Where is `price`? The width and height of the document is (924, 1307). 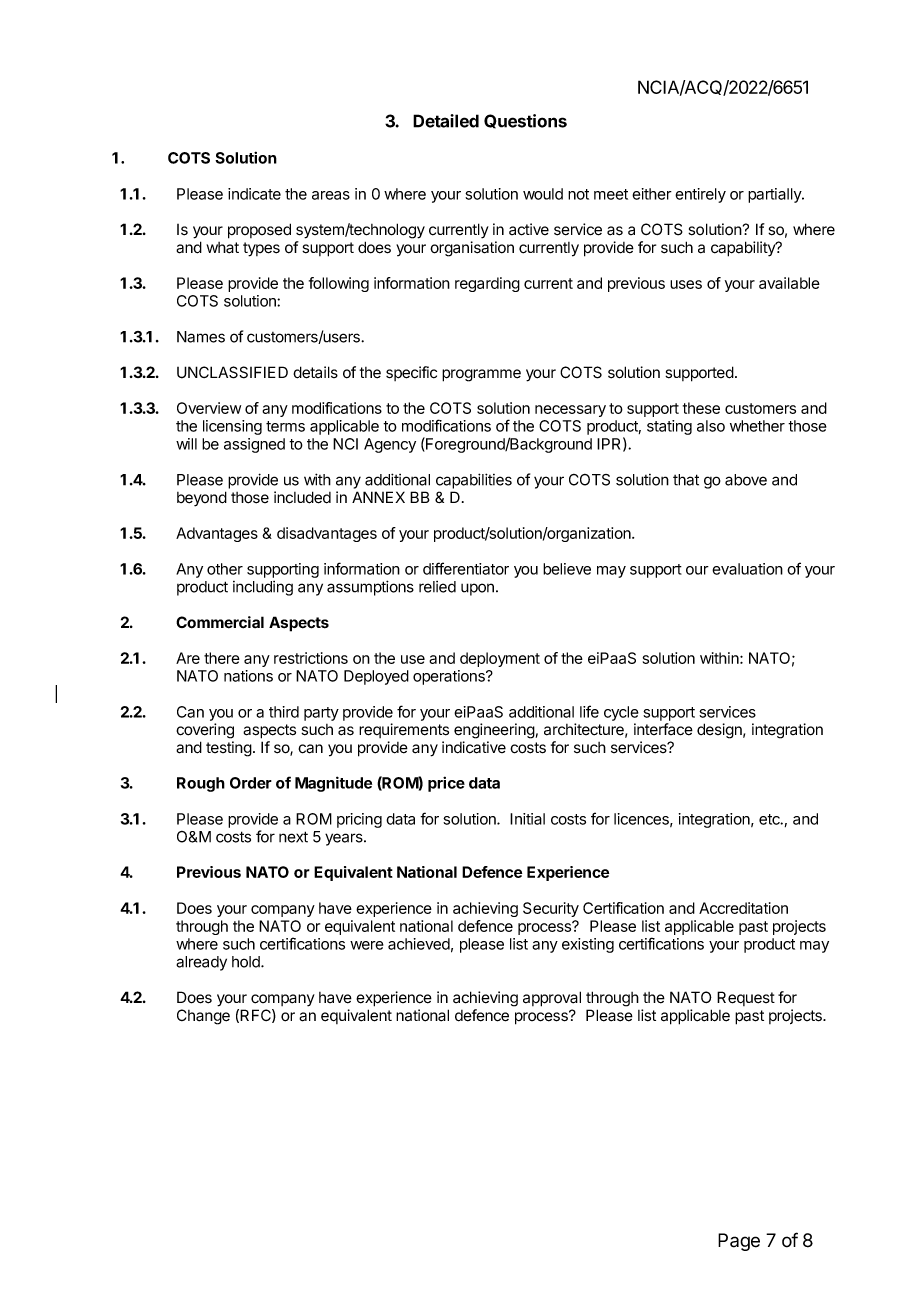
price is located at coordinates (446, 784).
